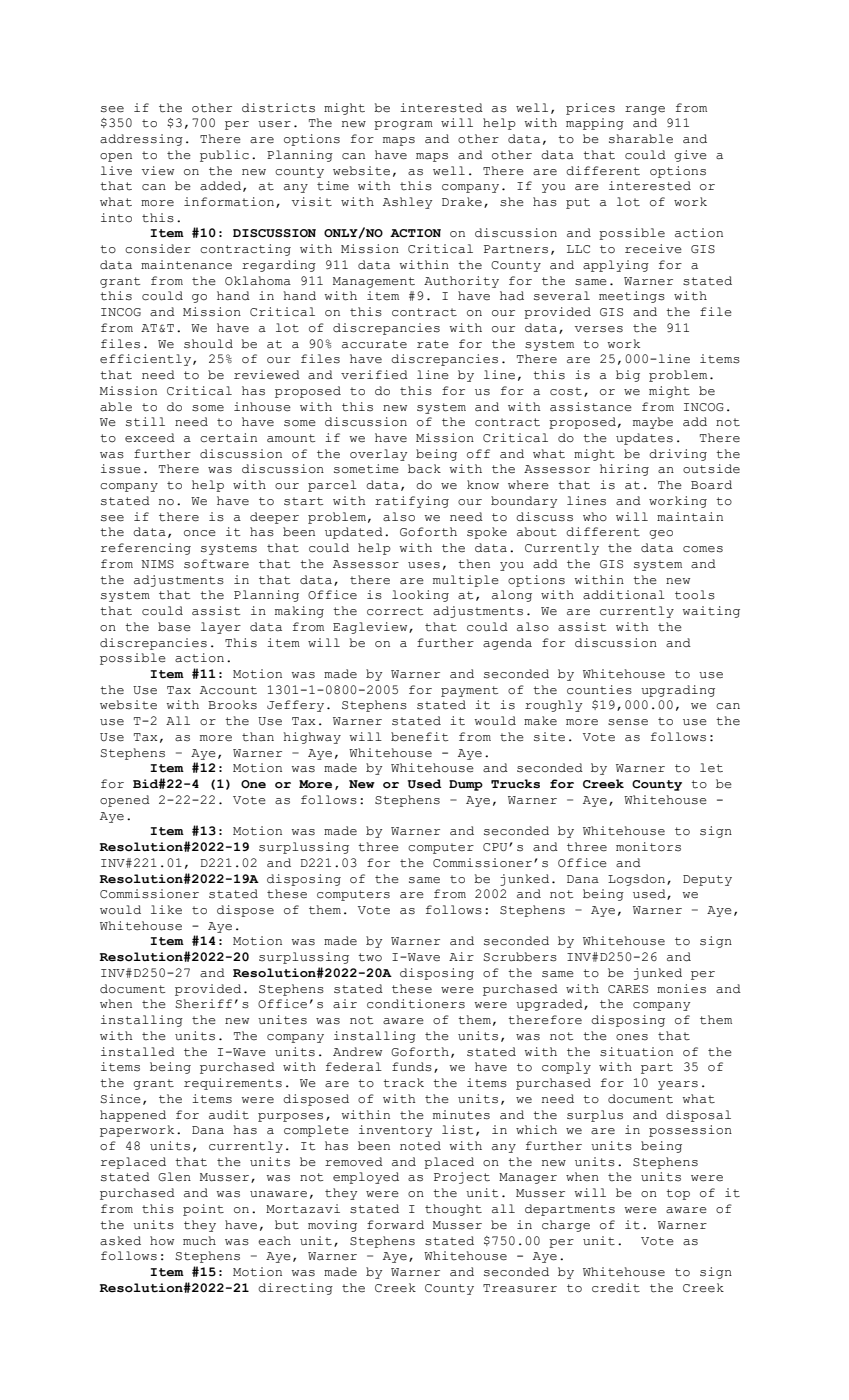 The width and height of the screenshot is (849, 1400). What do you see at coordinates (638, 880) in the screenshot?
I see `Logsdon` at bounding box center [638, 880].
